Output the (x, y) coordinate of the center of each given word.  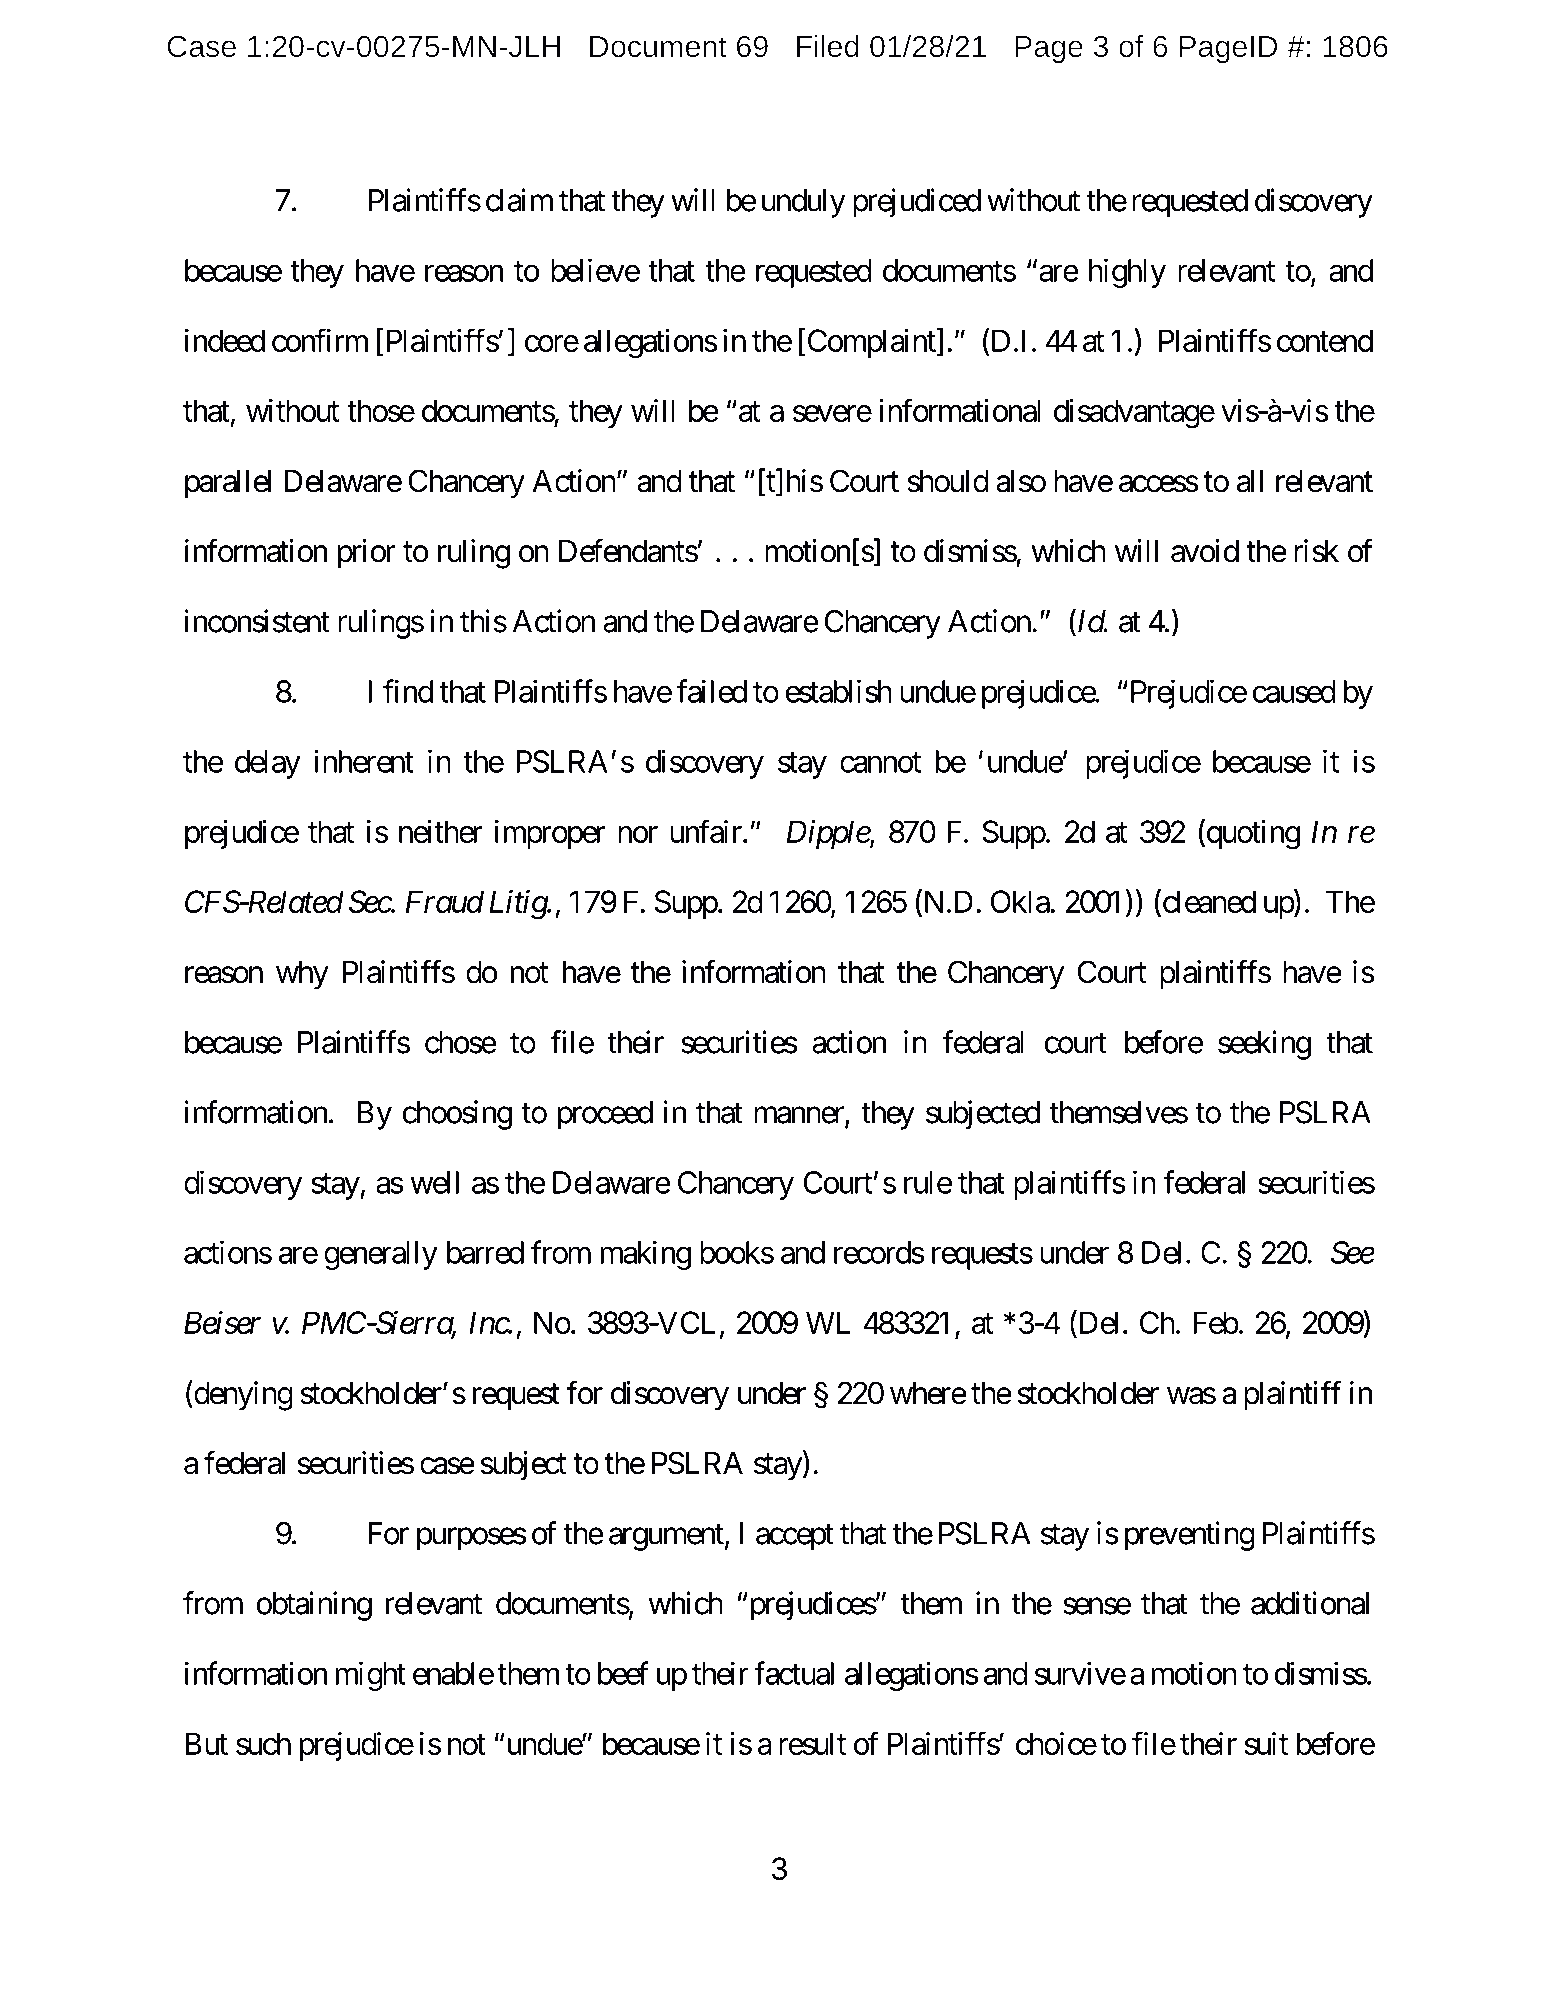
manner (800, 1116)
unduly (804, 203)
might (371, 1676)
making (646, 1255)
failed (711, 691)
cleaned (1208, 903)
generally (381, 1255)
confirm (320, 340)
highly (1127, 273)
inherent (364, 761)
